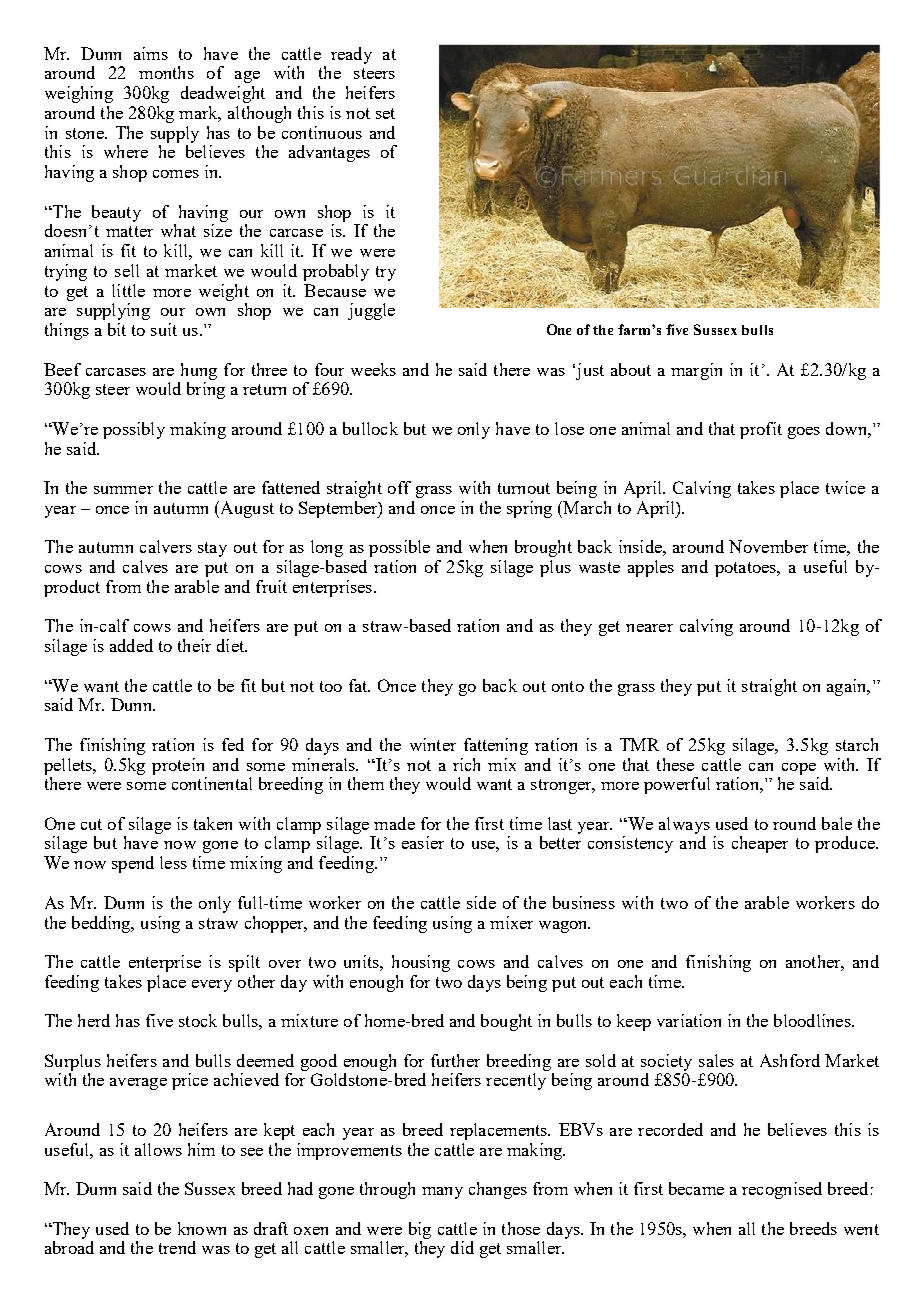 The image size is (924, 1308). What do you see at coordinates (848, 687) in the document?
I see `again` at bounding box center [848, 687].
